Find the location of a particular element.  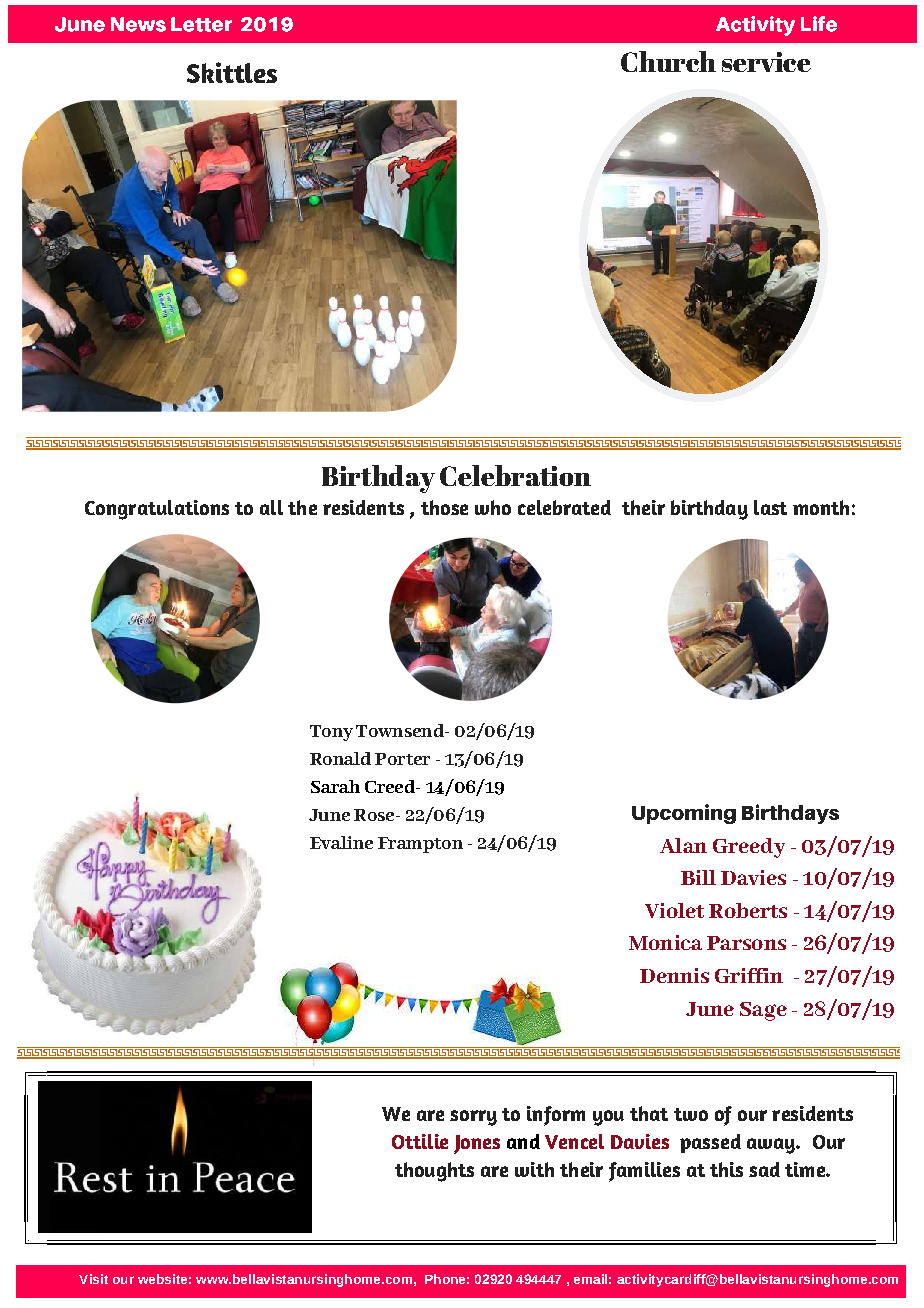

Celebration is located at coordinates (515, 475).
